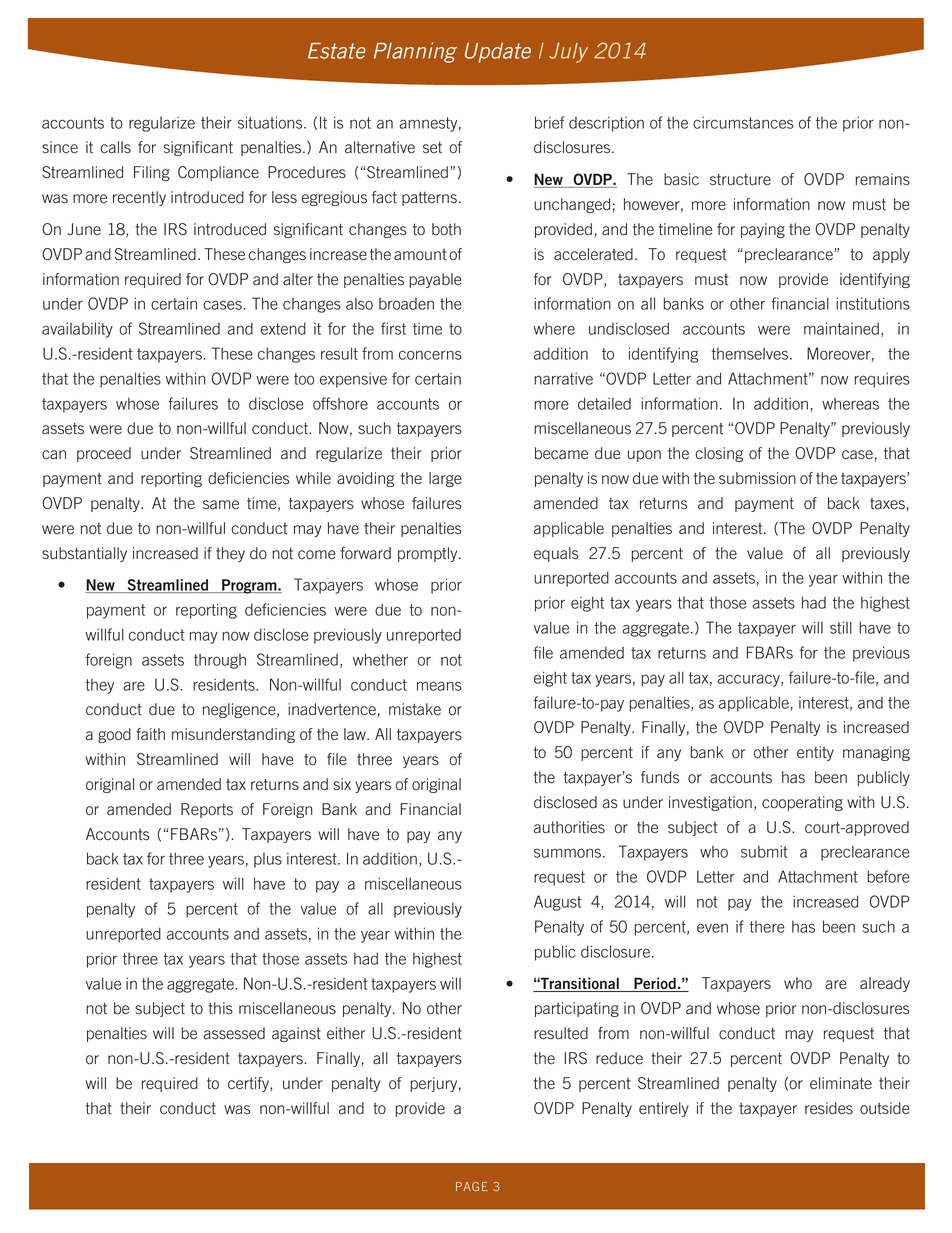 Image resolution: width=952 pixels, height=1233 pixels. Describe the element at coordinates (115, 147) in the screenshot. I see `calls` at that location.
